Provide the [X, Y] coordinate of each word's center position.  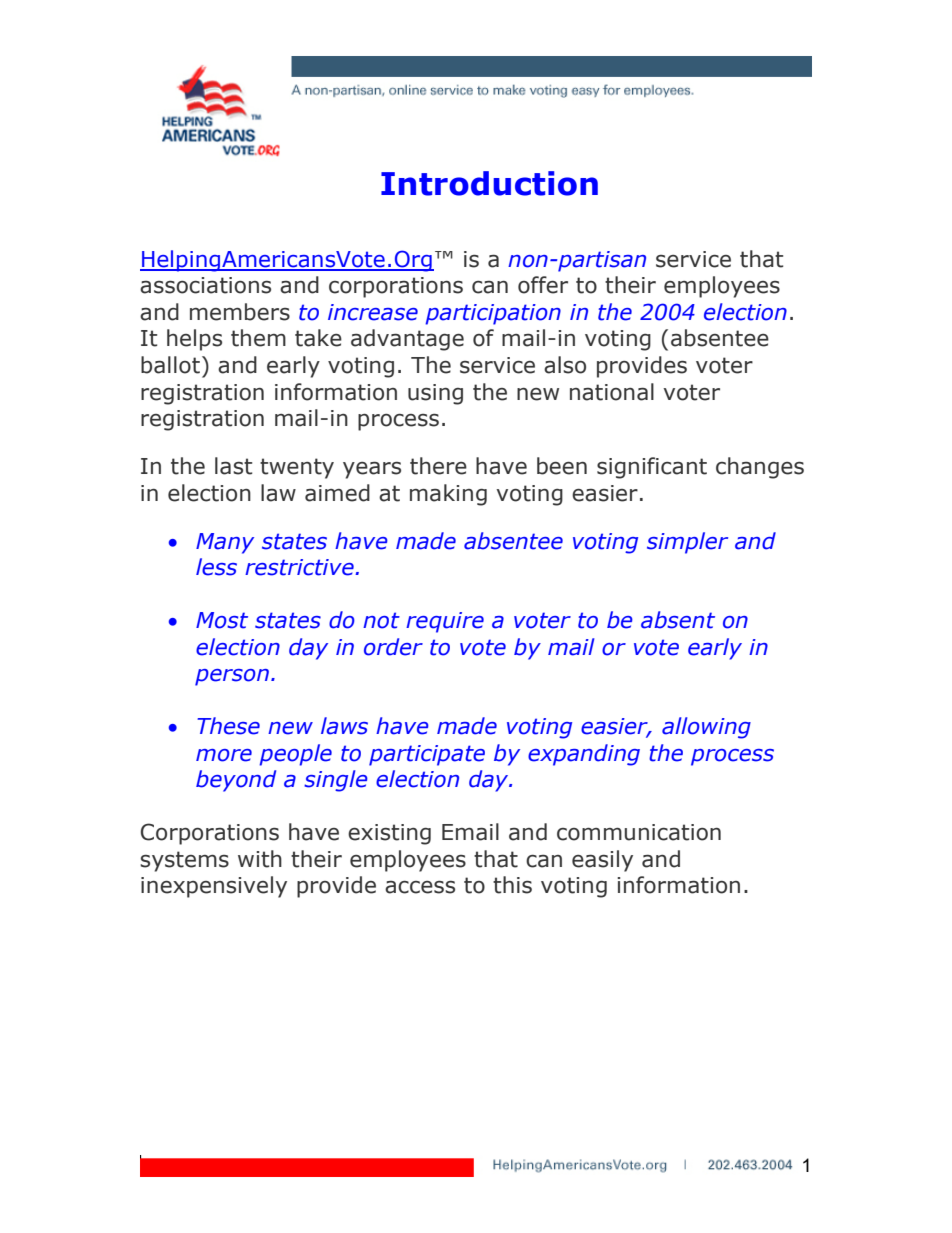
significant [652, 468]
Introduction [489, 183]
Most [222, 620]
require [445, 622]
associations [205, 285]
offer [543, 285]
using [435, 394]
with [260, 859]
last [233, 466]
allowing [706, 728]
